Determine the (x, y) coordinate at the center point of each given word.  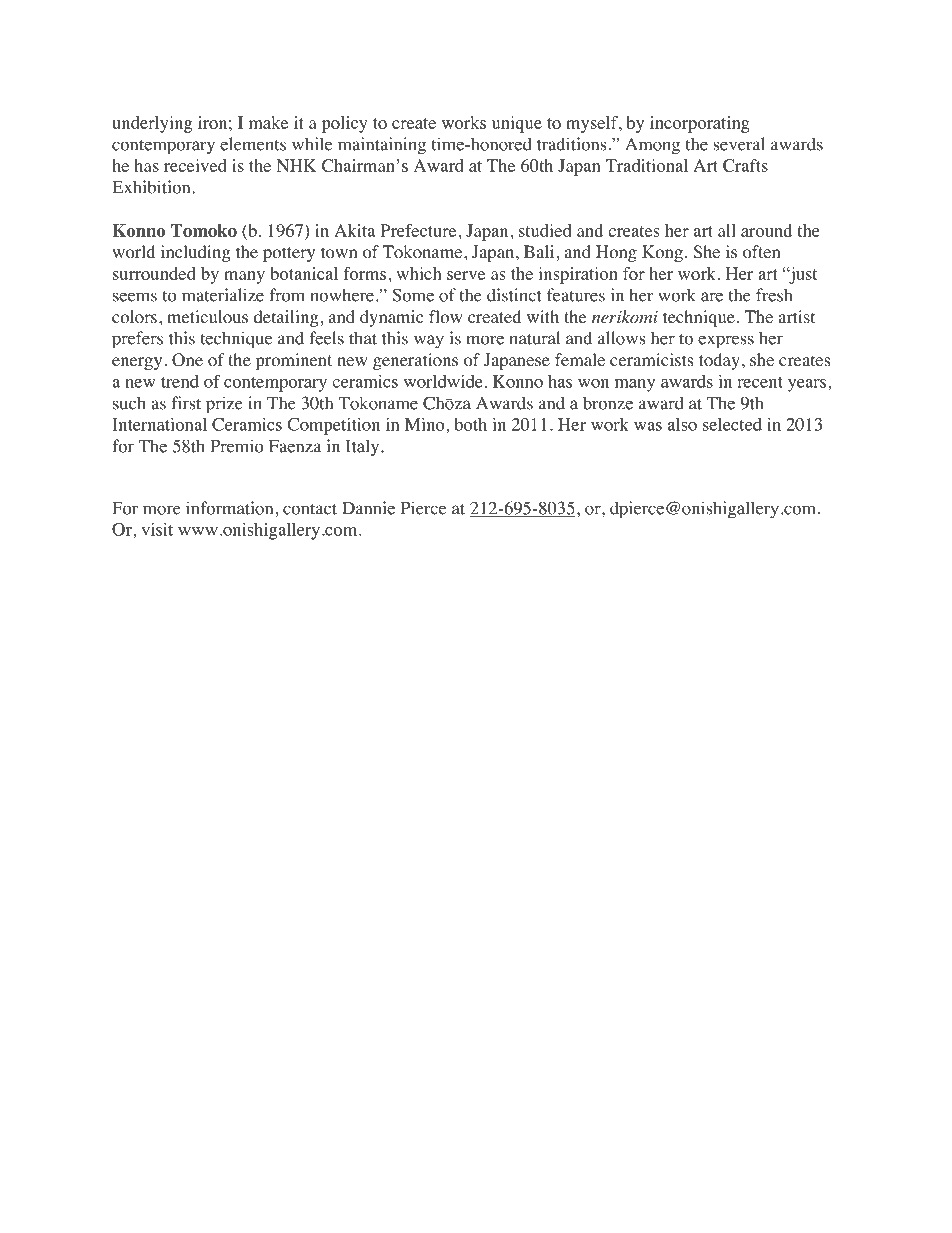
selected (732, 424)
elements (253, 144)
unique (517, 124)
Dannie (368, 508)
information (231, 508)
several (739, 144)
